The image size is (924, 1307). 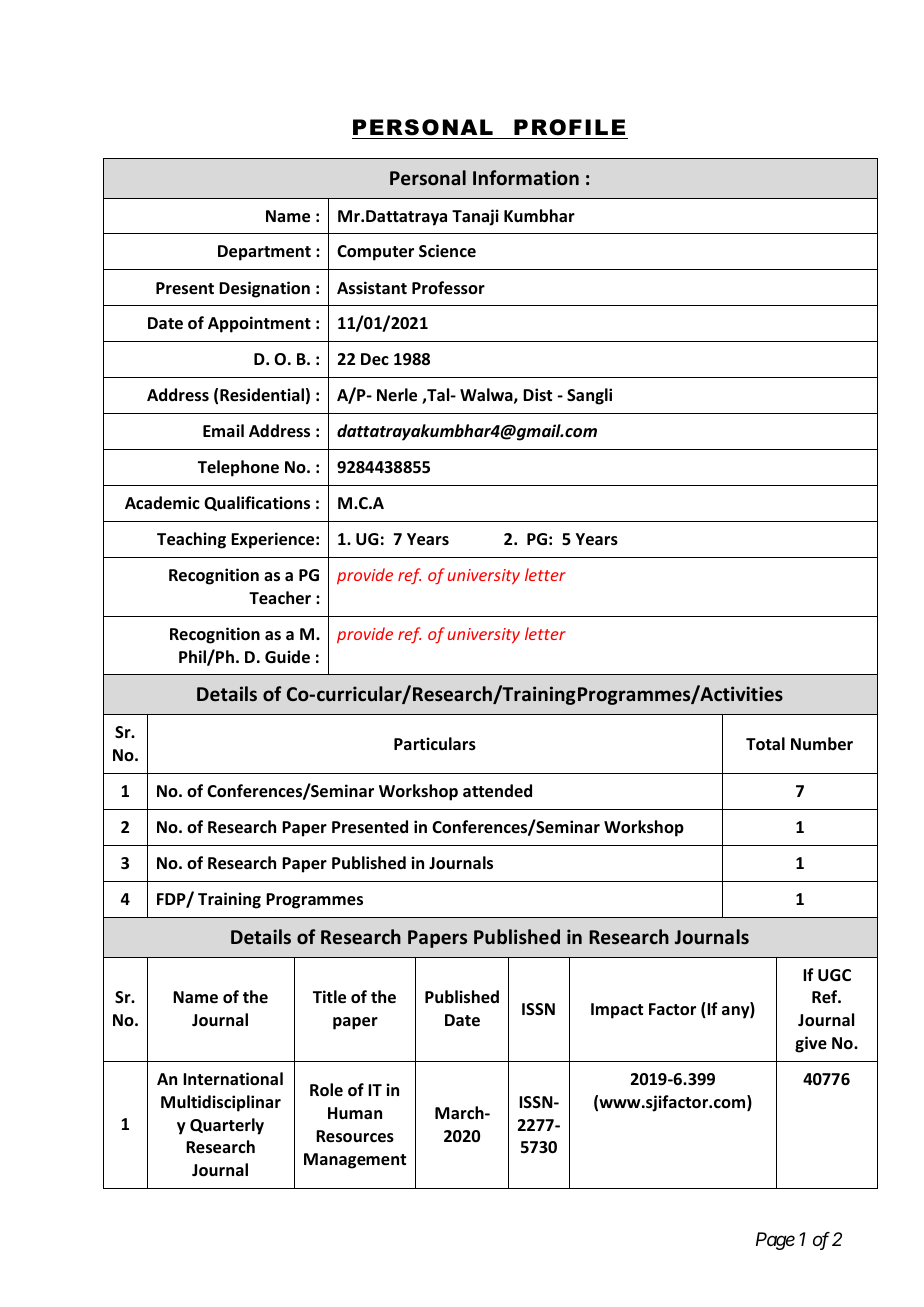 What do you see at coordinates (264, 253) in the screenshot?
I see `Department` at bounding box center [264, 253].
